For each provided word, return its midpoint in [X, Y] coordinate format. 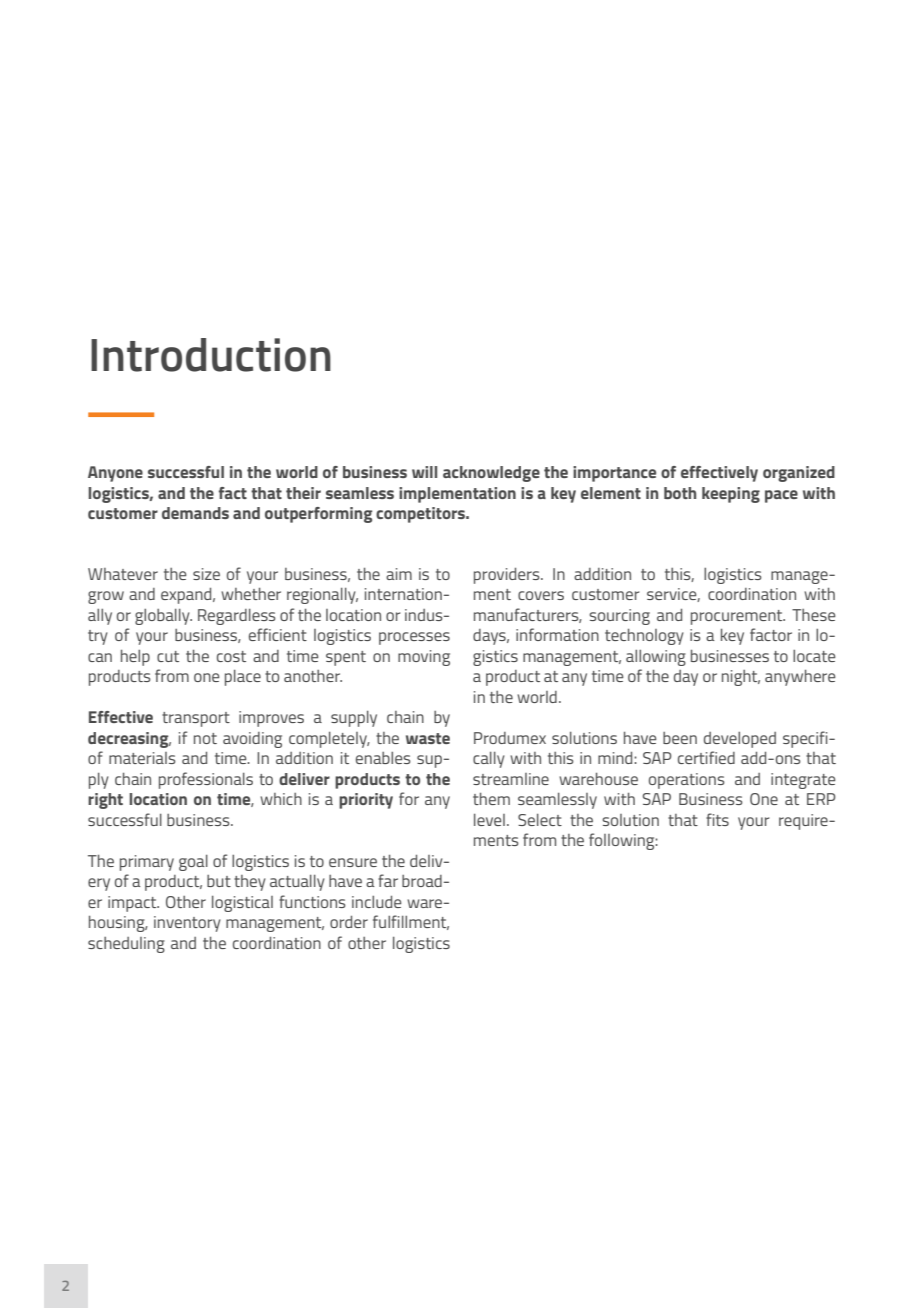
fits [717, 819]
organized [799, 474]
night [741, 678]
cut [168, 656]
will [424, 472]
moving [424, 658]
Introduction [211, 355]
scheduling [126, 945]
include [377, 902]
